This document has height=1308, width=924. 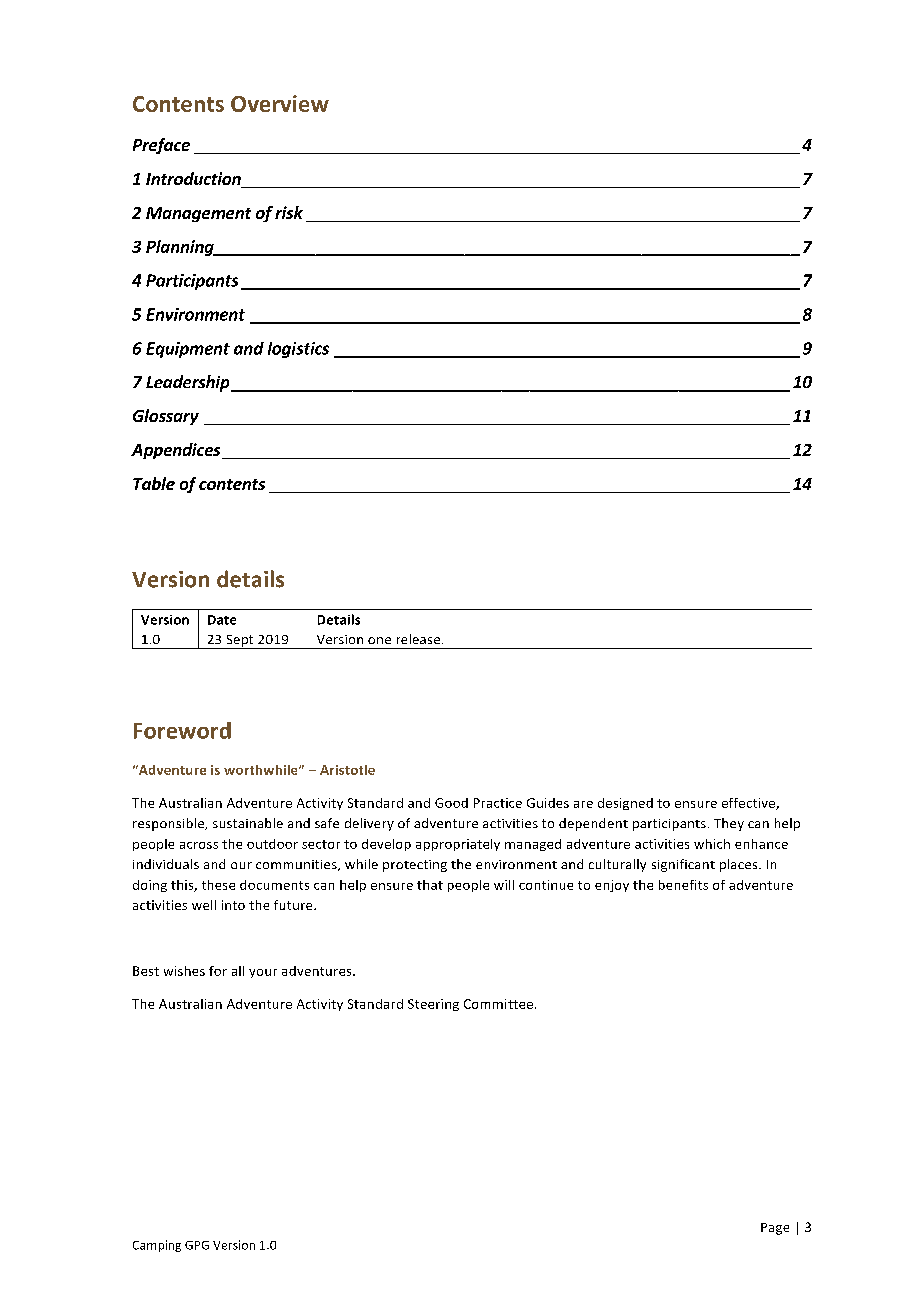 I want to click on release, so click(x=420, y=639).
